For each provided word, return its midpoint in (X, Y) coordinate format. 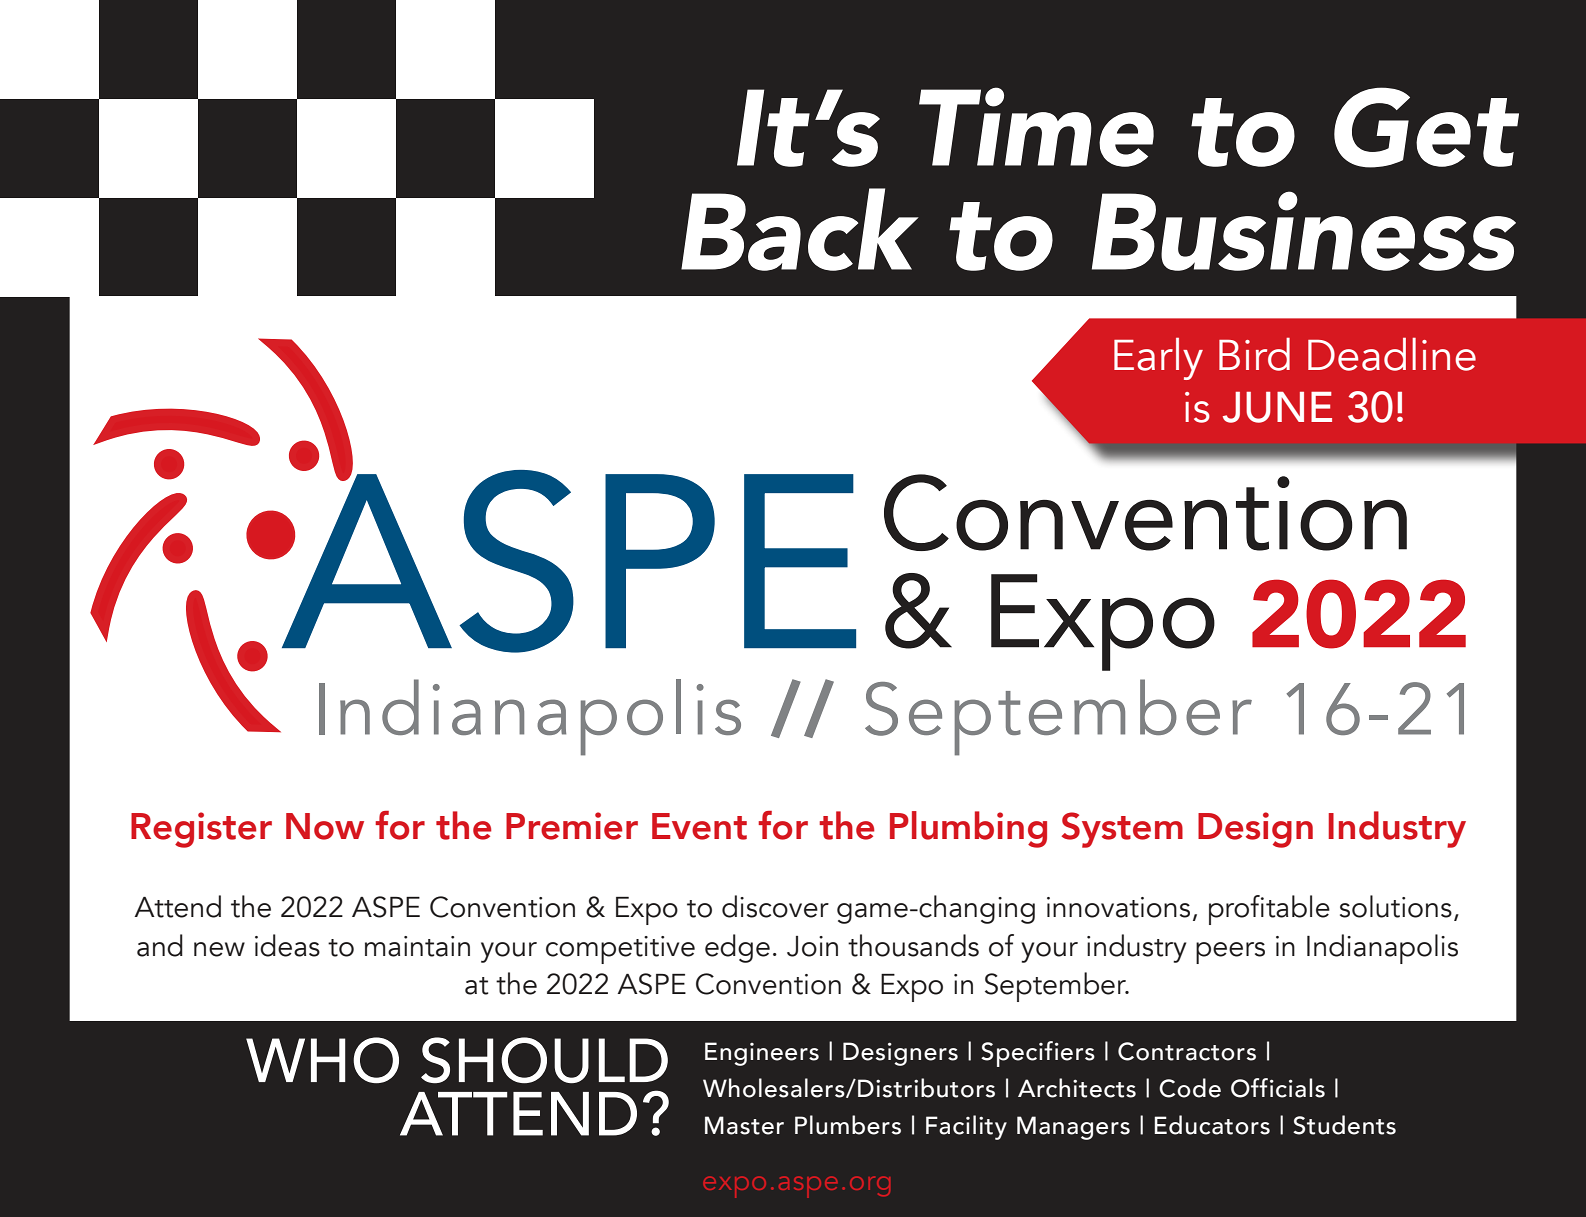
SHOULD (544, 1060)
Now (325, 826)
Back (800, 229)
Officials (1278, 1088)
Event (699, 826)
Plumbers (848, 1125)
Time (1036, 127)
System (1122, 830)
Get (1426, 127)
